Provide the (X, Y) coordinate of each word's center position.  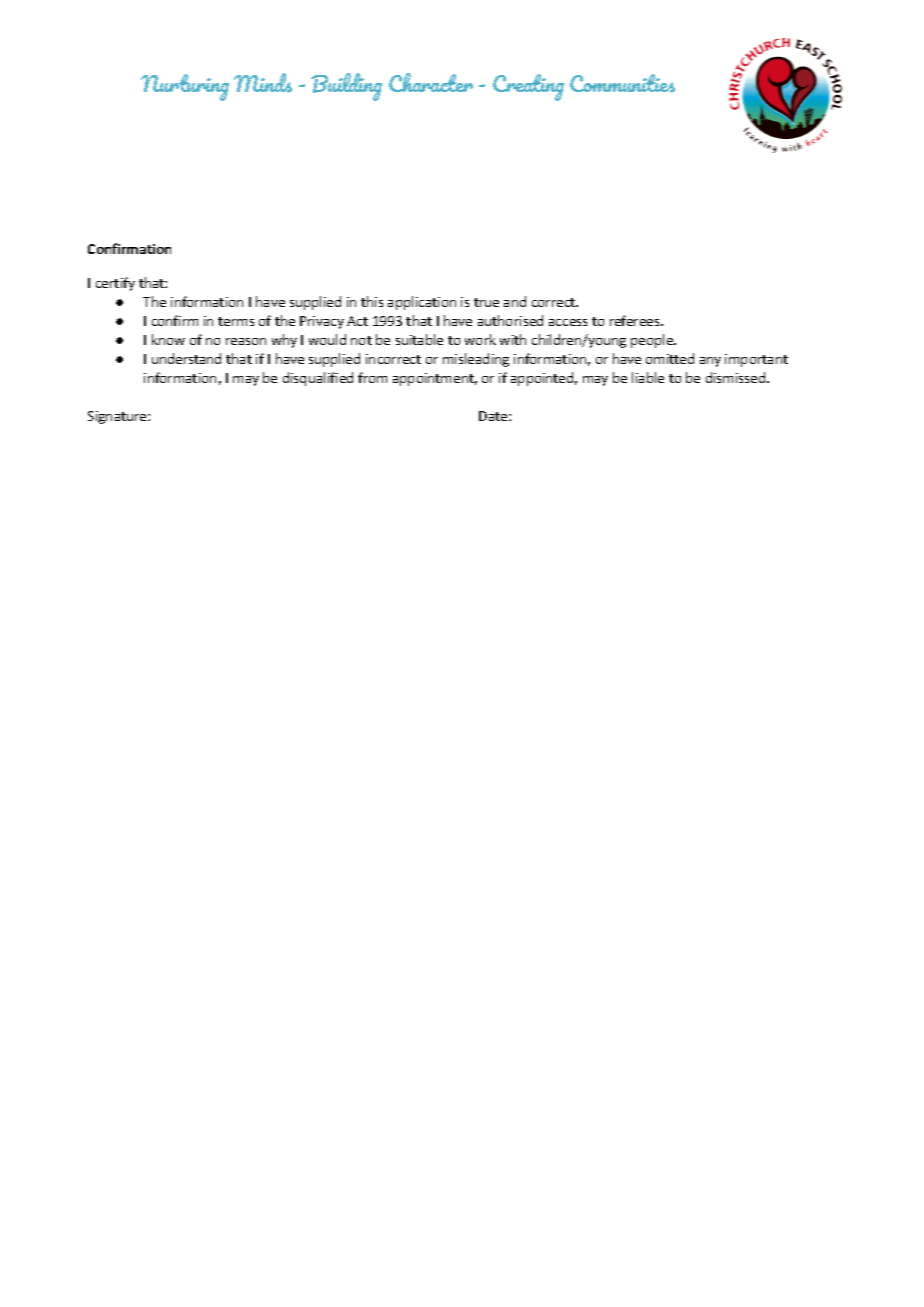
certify (115, 284)
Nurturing (185, 87)
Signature (118, 417)
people (653, 341)
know (168, 339)
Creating (528, 87)
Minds (263, 83)
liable (648, 377)
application (422, 303)
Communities (622, 83)
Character (431, 82)
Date (494, 416)
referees (636, 320)
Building (346, 87)
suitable (419, 339)
